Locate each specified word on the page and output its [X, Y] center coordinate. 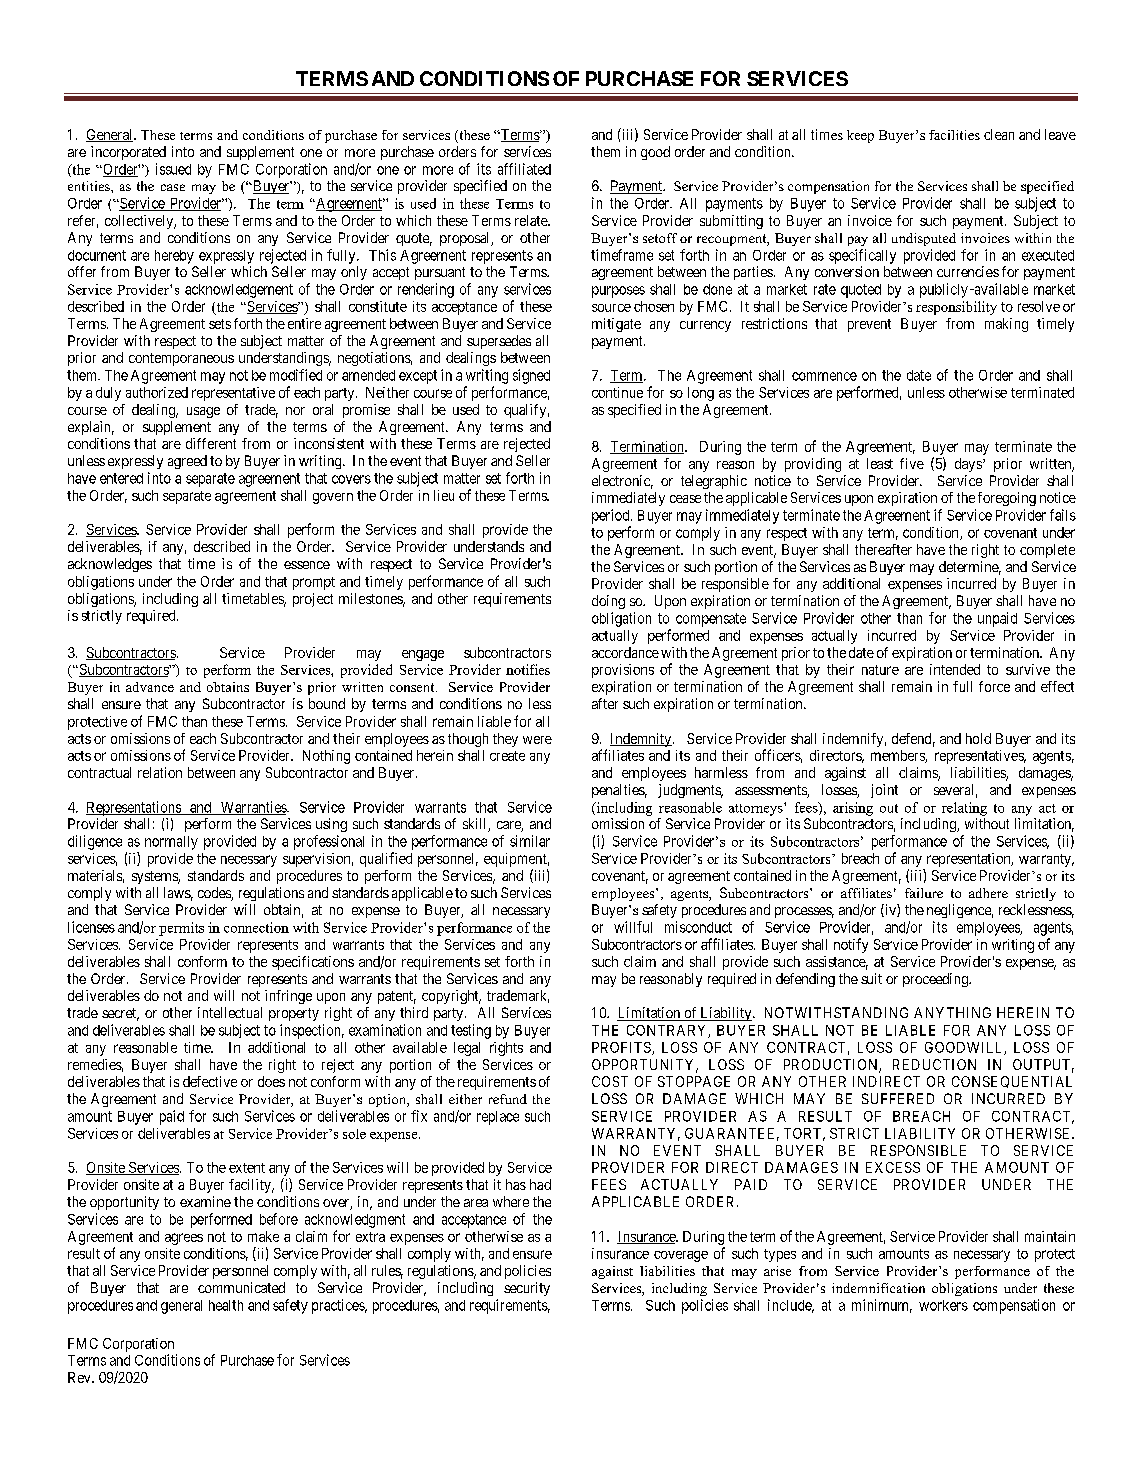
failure [924, 893]
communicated [241, 1287]
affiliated [524, 169]
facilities [954, 135]
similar [530, 841]
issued [173, 169]
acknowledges [110, 565]
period [612, 516]
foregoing [1007, 499]
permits [181, 929]
